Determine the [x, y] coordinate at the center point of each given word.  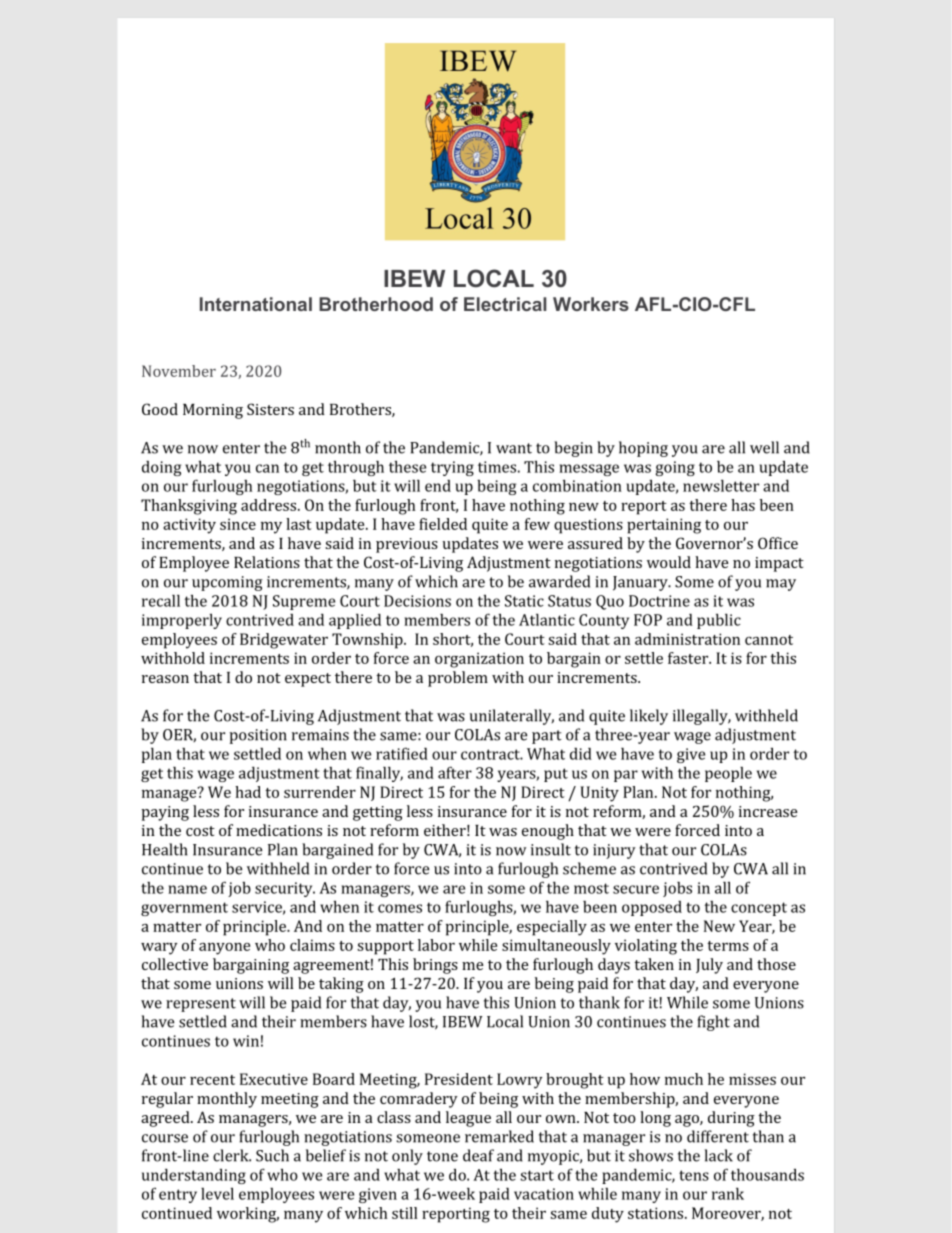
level [217, 1193]
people [728, 774]
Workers [591, 304]
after [455, 772]
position [258, 736]
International [256, 304]
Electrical [505, 304]
